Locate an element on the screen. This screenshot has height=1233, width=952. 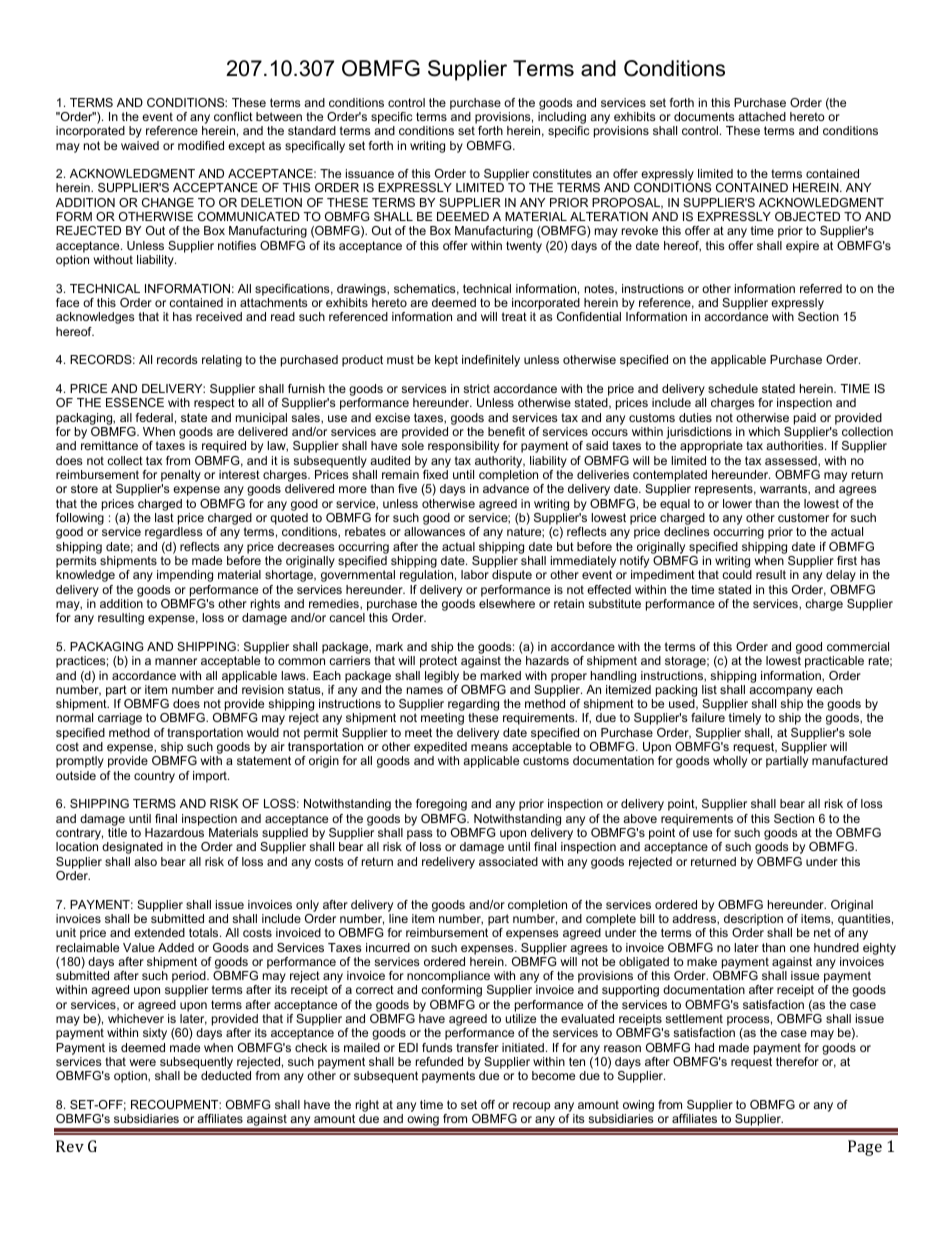
were is located at coordinates (142, 1062).
